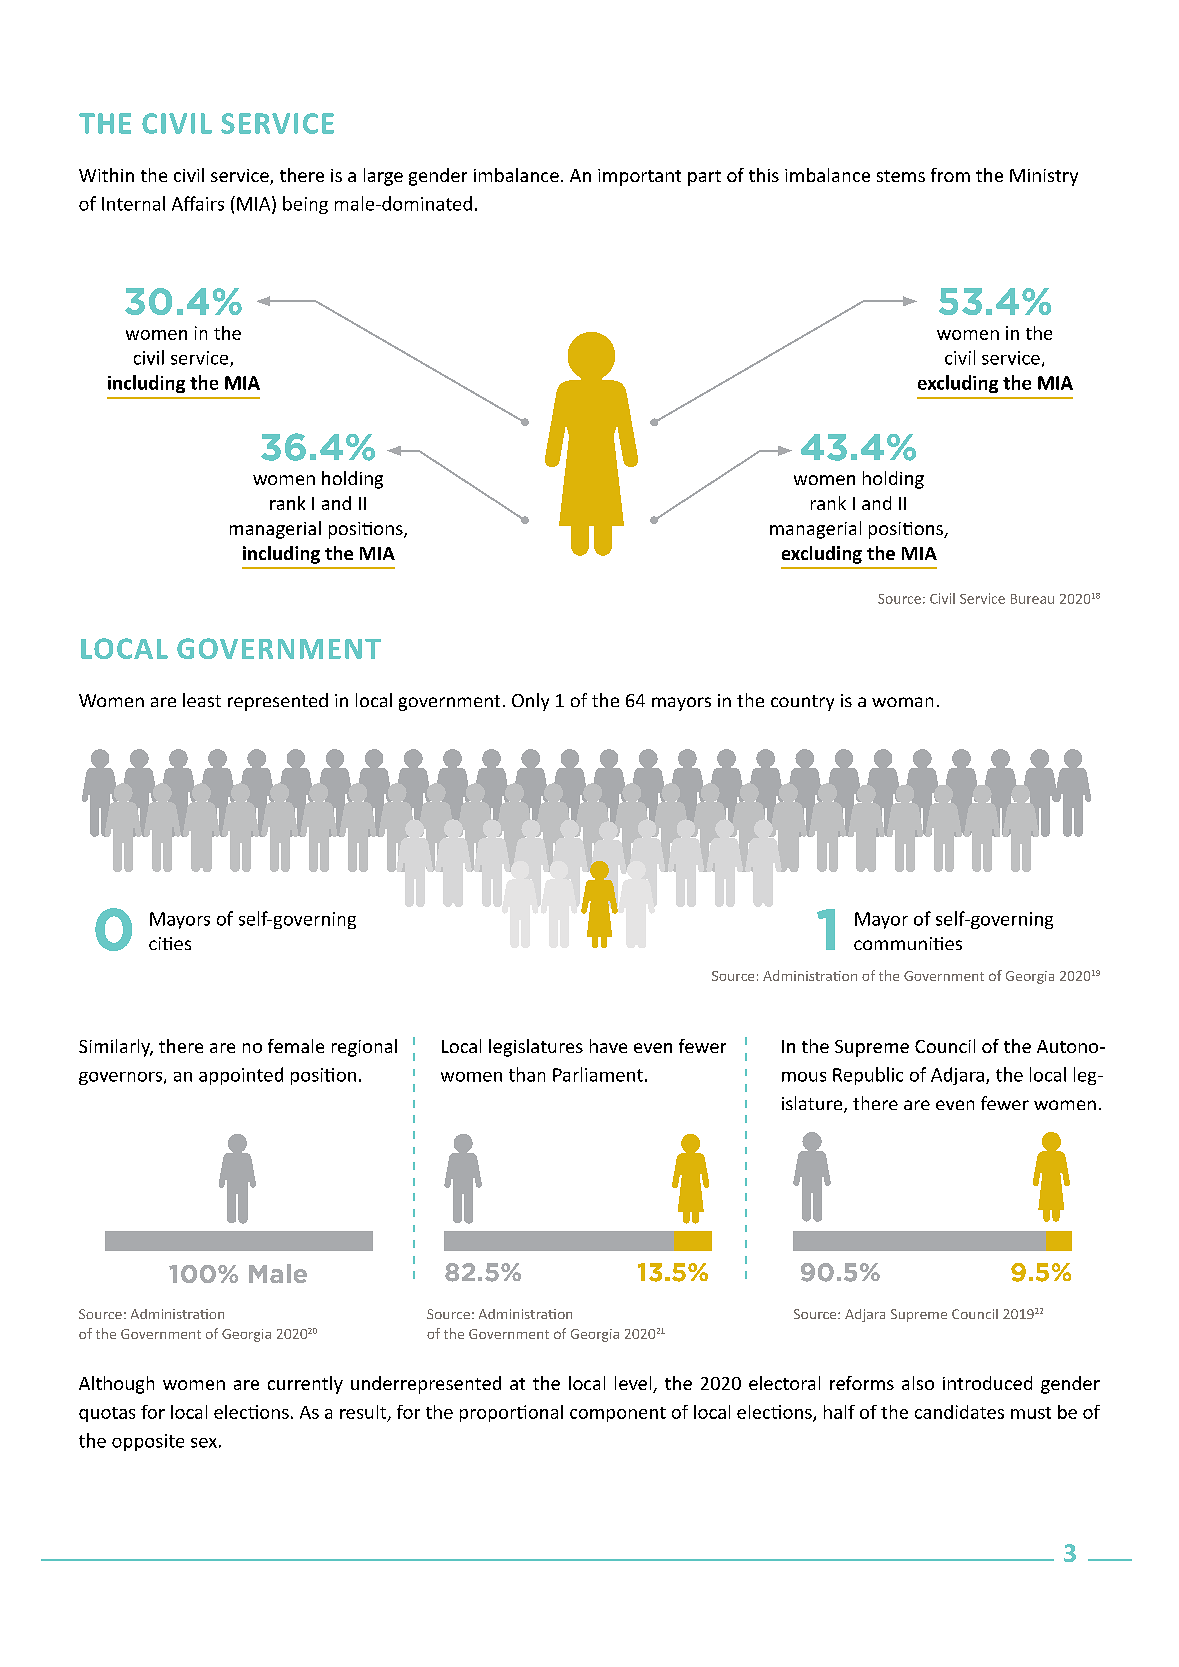 The height and width of the page is (1667, 1179). Describe the element at coordinates (639, 177) in the page. I see `important` at that location.
